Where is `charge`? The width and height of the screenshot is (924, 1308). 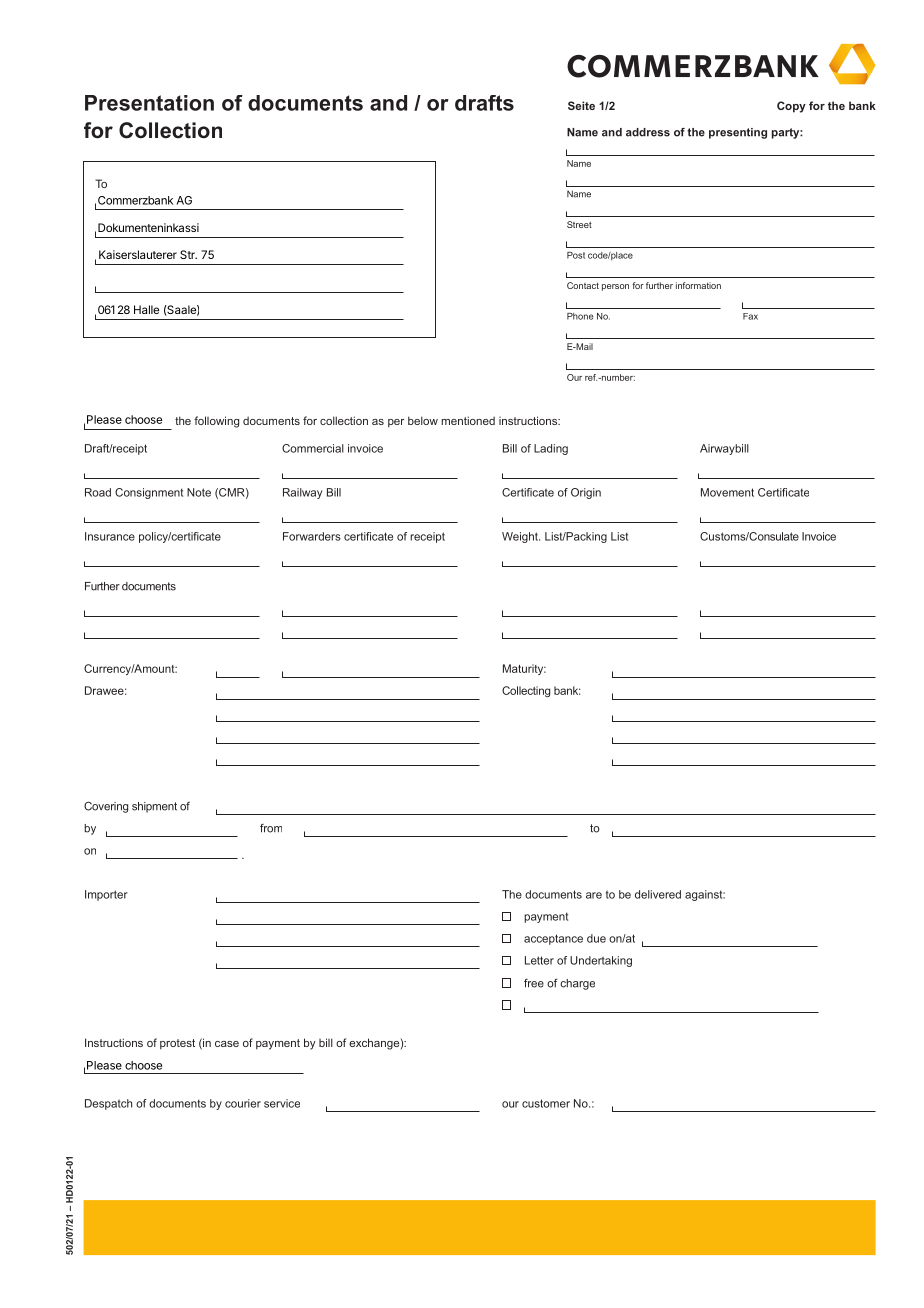
charge is located at coordinates (577, 984).
